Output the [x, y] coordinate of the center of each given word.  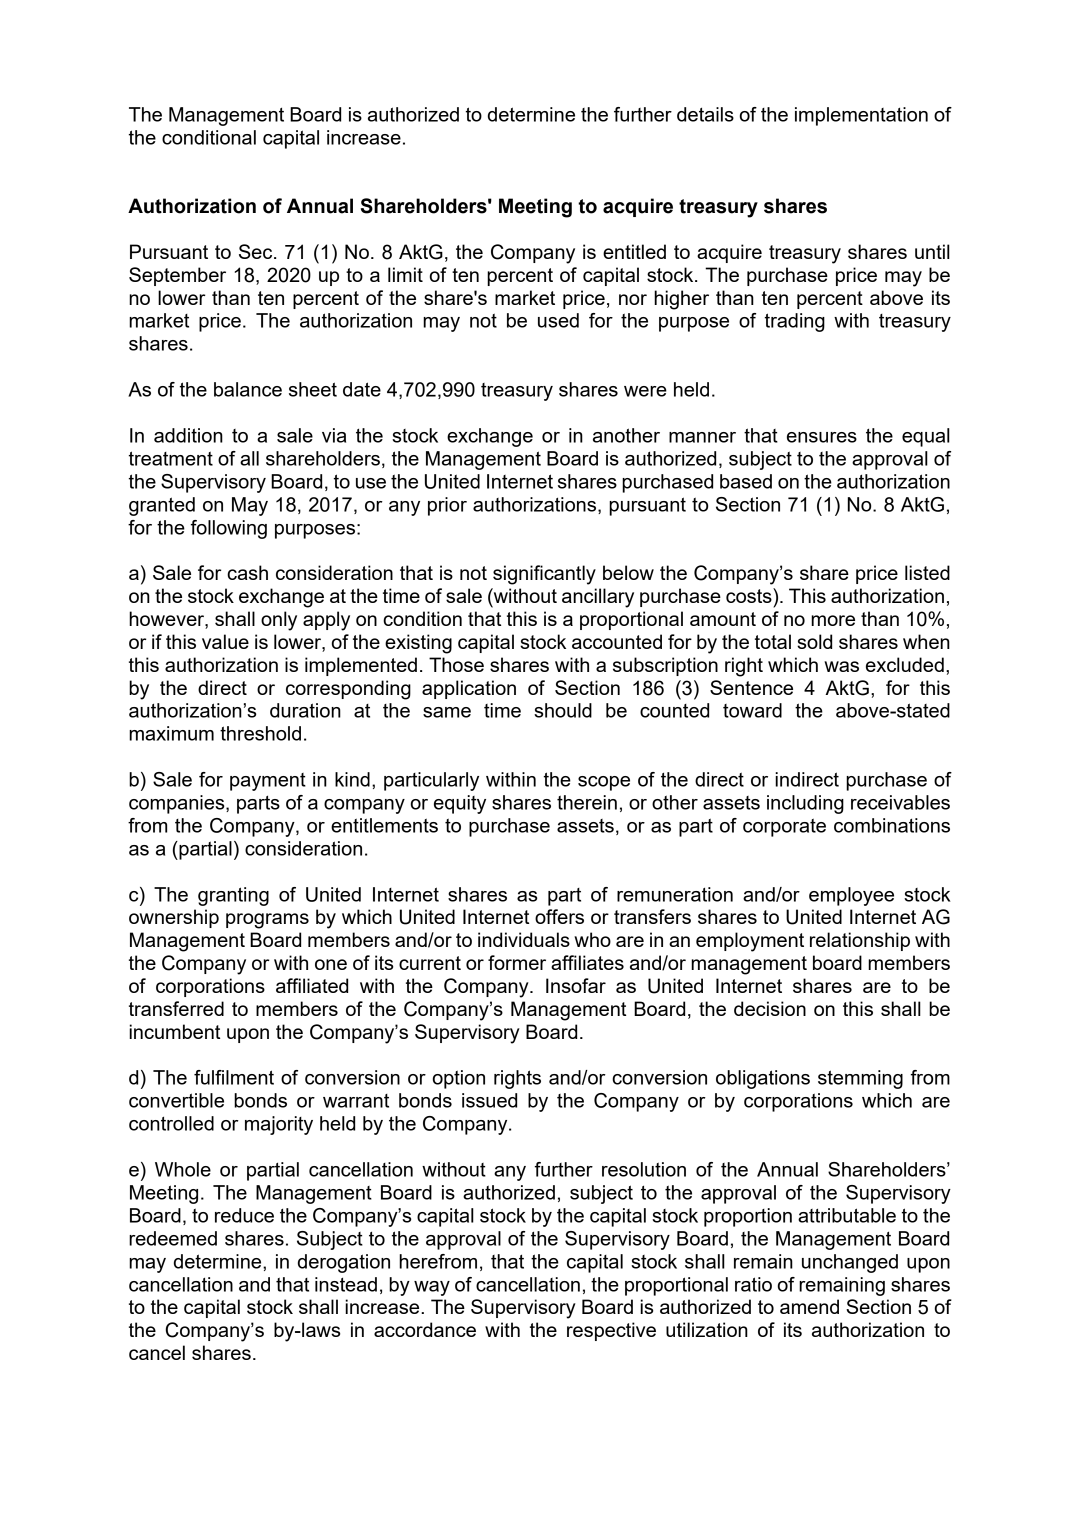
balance [248, 389]
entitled [634, 251]
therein [587, 802]
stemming [860, 1079]
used [558, 320]
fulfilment [234, 1077]
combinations [892, 825]
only [279, 621]
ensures [822, 437]
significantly [544, 575]
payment [268, 782]
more [833, 620]
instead [346, 1284]
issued [489, 1100]
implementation [861, 116]
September [177, 276]
